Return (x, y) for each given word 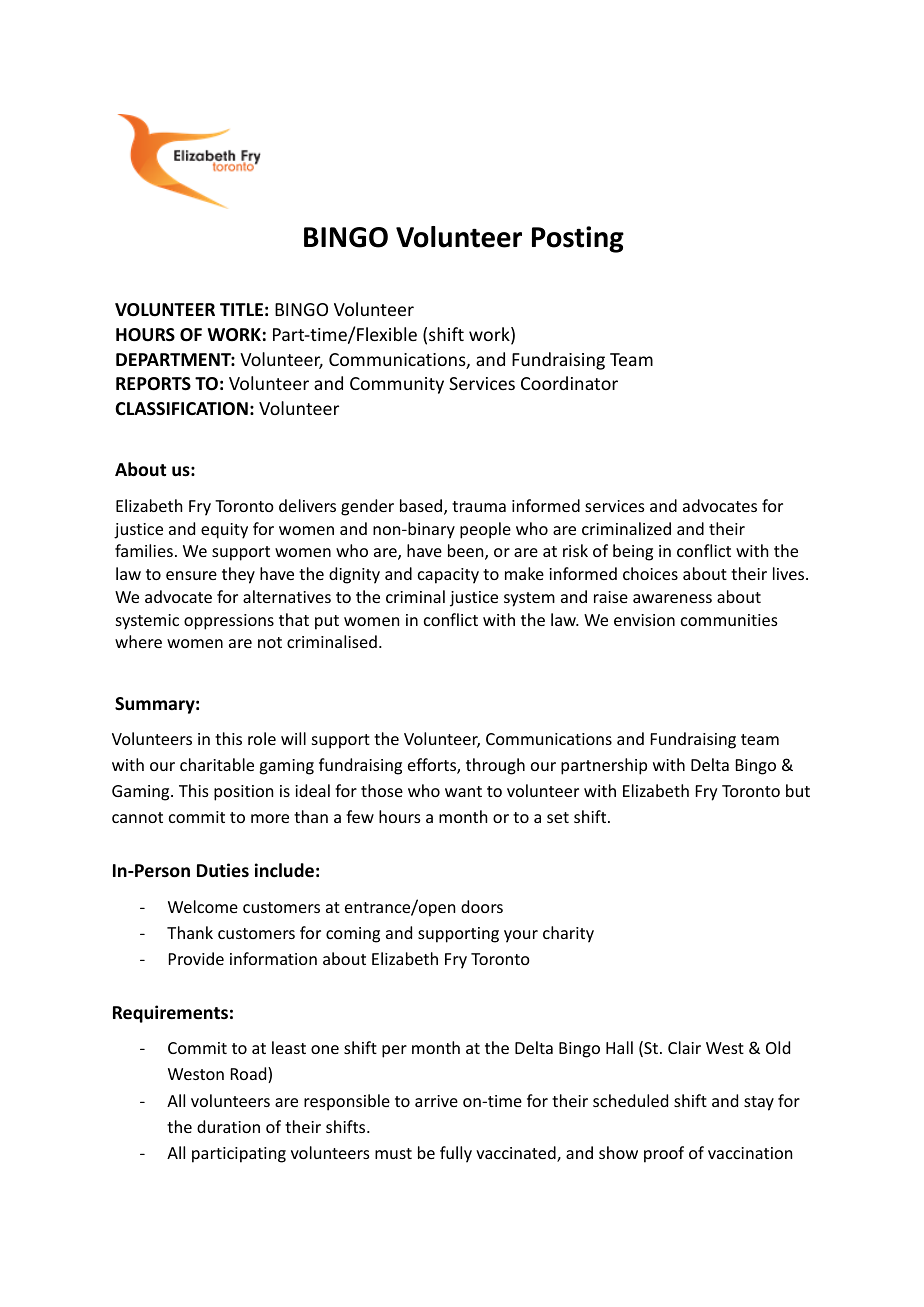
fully (456, 1154)
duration (228, 1126)
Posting (578, 239)
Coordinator (569, 383)
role (262, 738)
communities (729, 620)
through (495, 766)
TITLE (241, 309)
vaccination (750, 1153)
